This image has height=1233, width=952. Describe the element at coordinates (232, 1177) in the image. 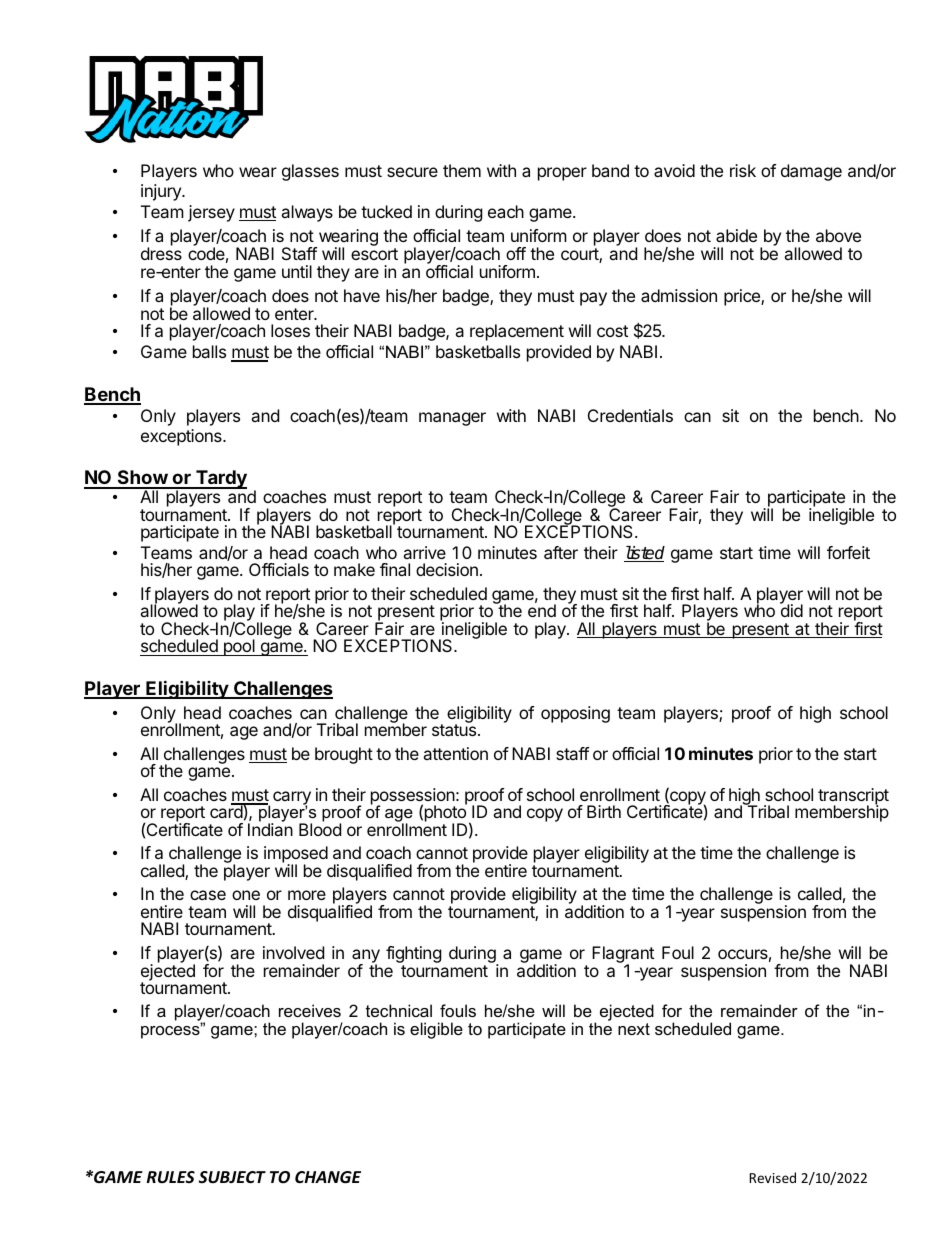

I see `SUBJECT` at that location.
